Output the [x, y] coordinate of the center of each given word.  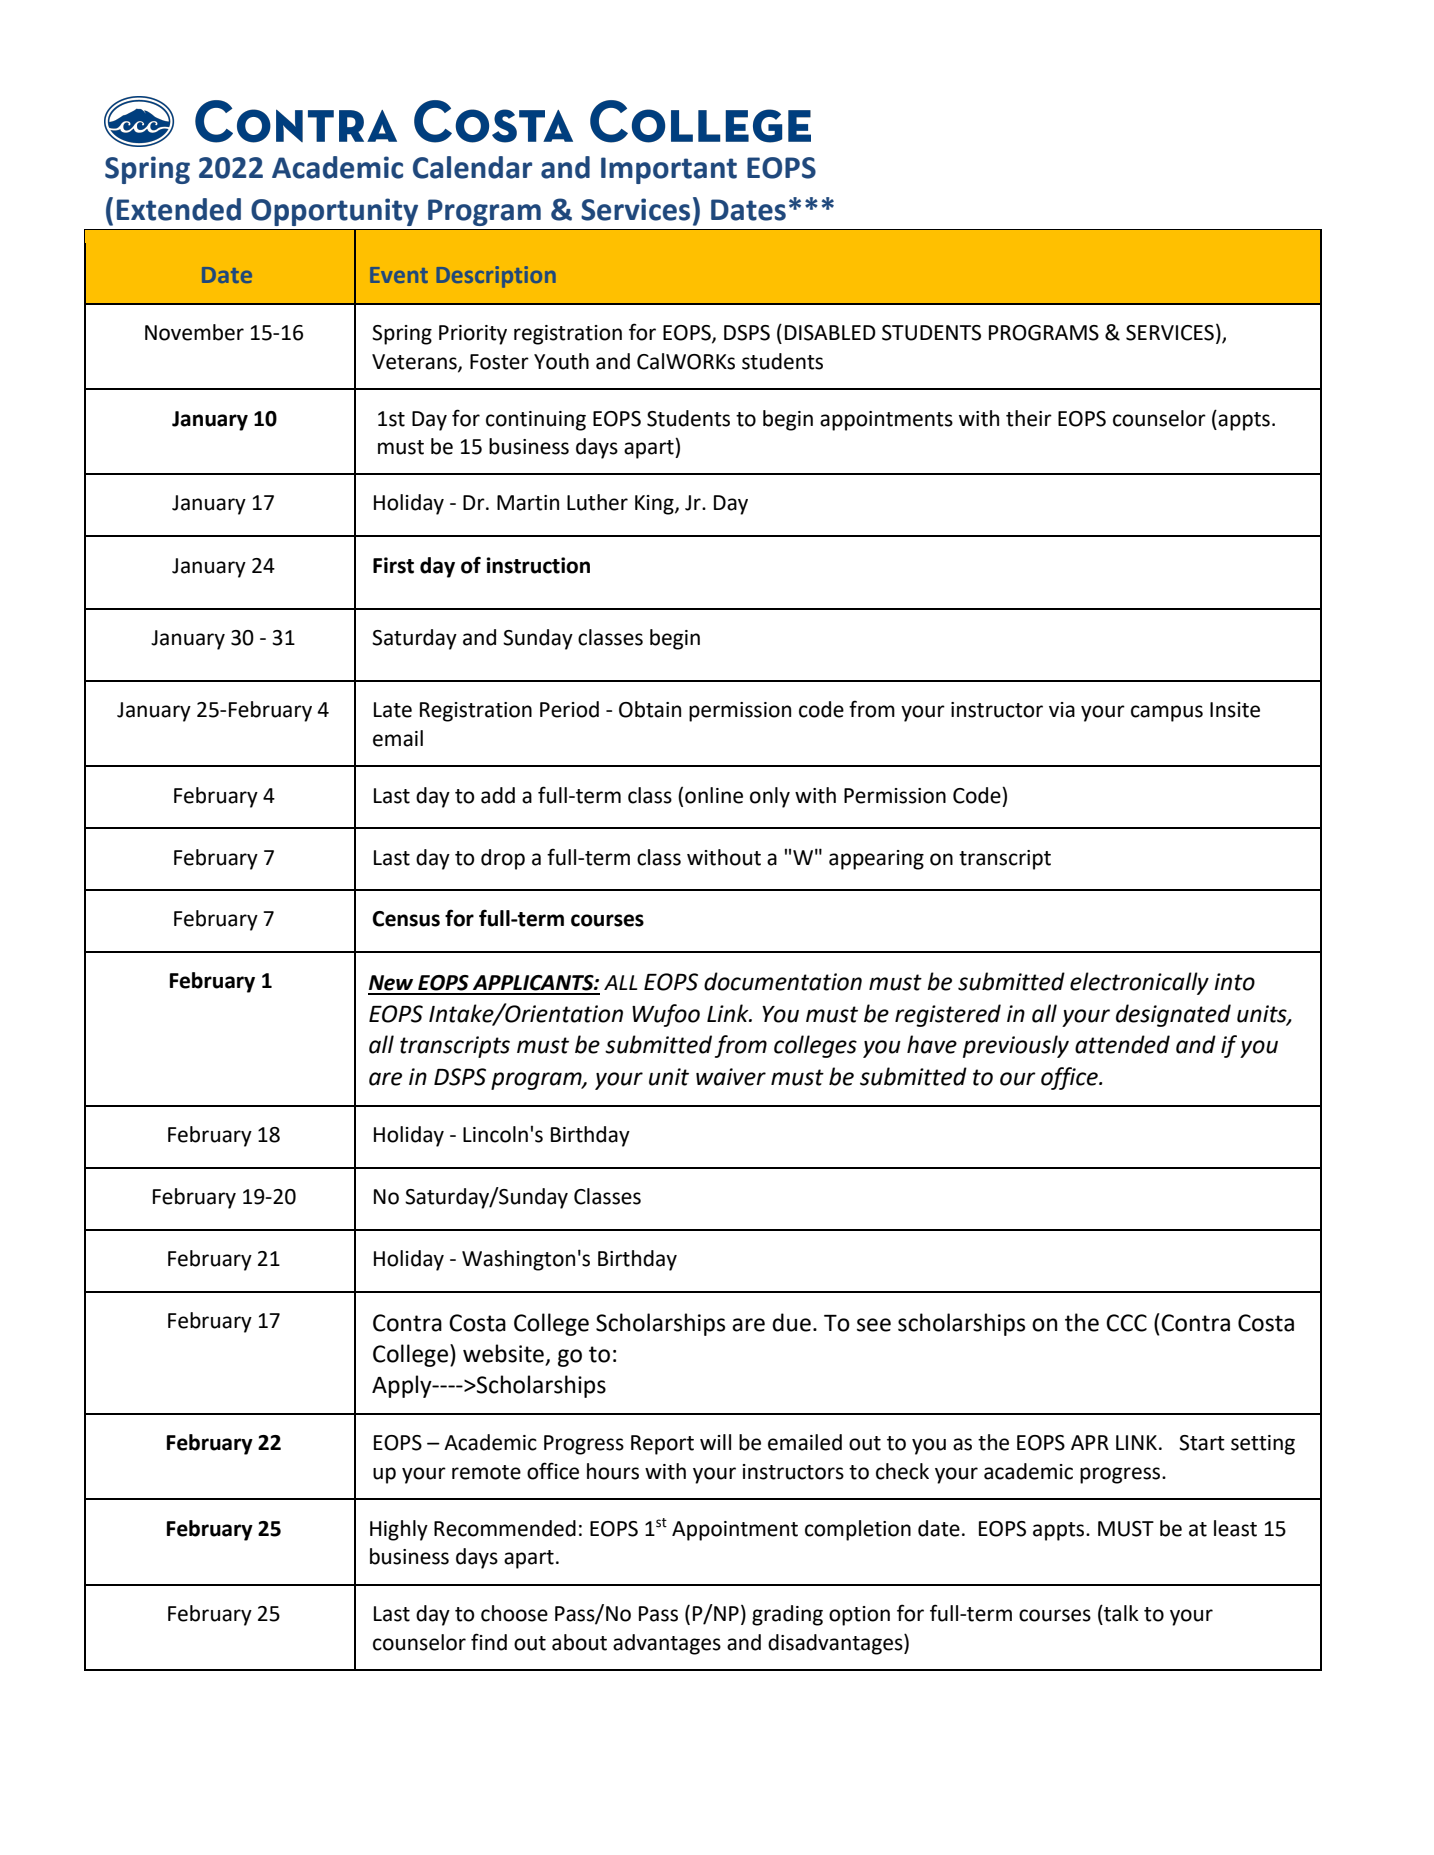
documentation [783, 981]
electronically [1139, 983]
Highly [399, 1530]
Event [399, 275]
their [1029, 418]
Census [406, 919]
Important [669, 170]
